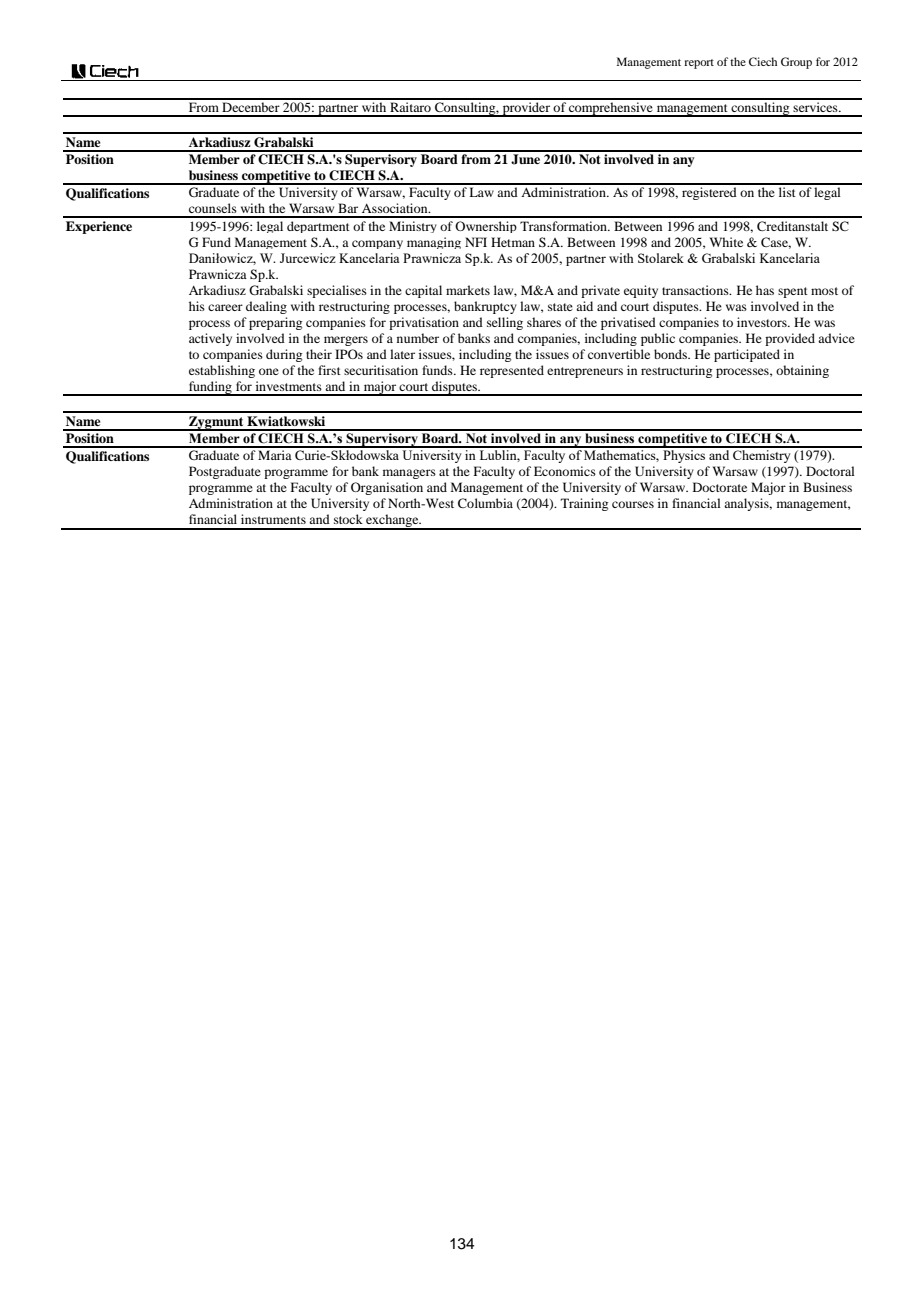  I want to click on markets, so click(468, 290).
